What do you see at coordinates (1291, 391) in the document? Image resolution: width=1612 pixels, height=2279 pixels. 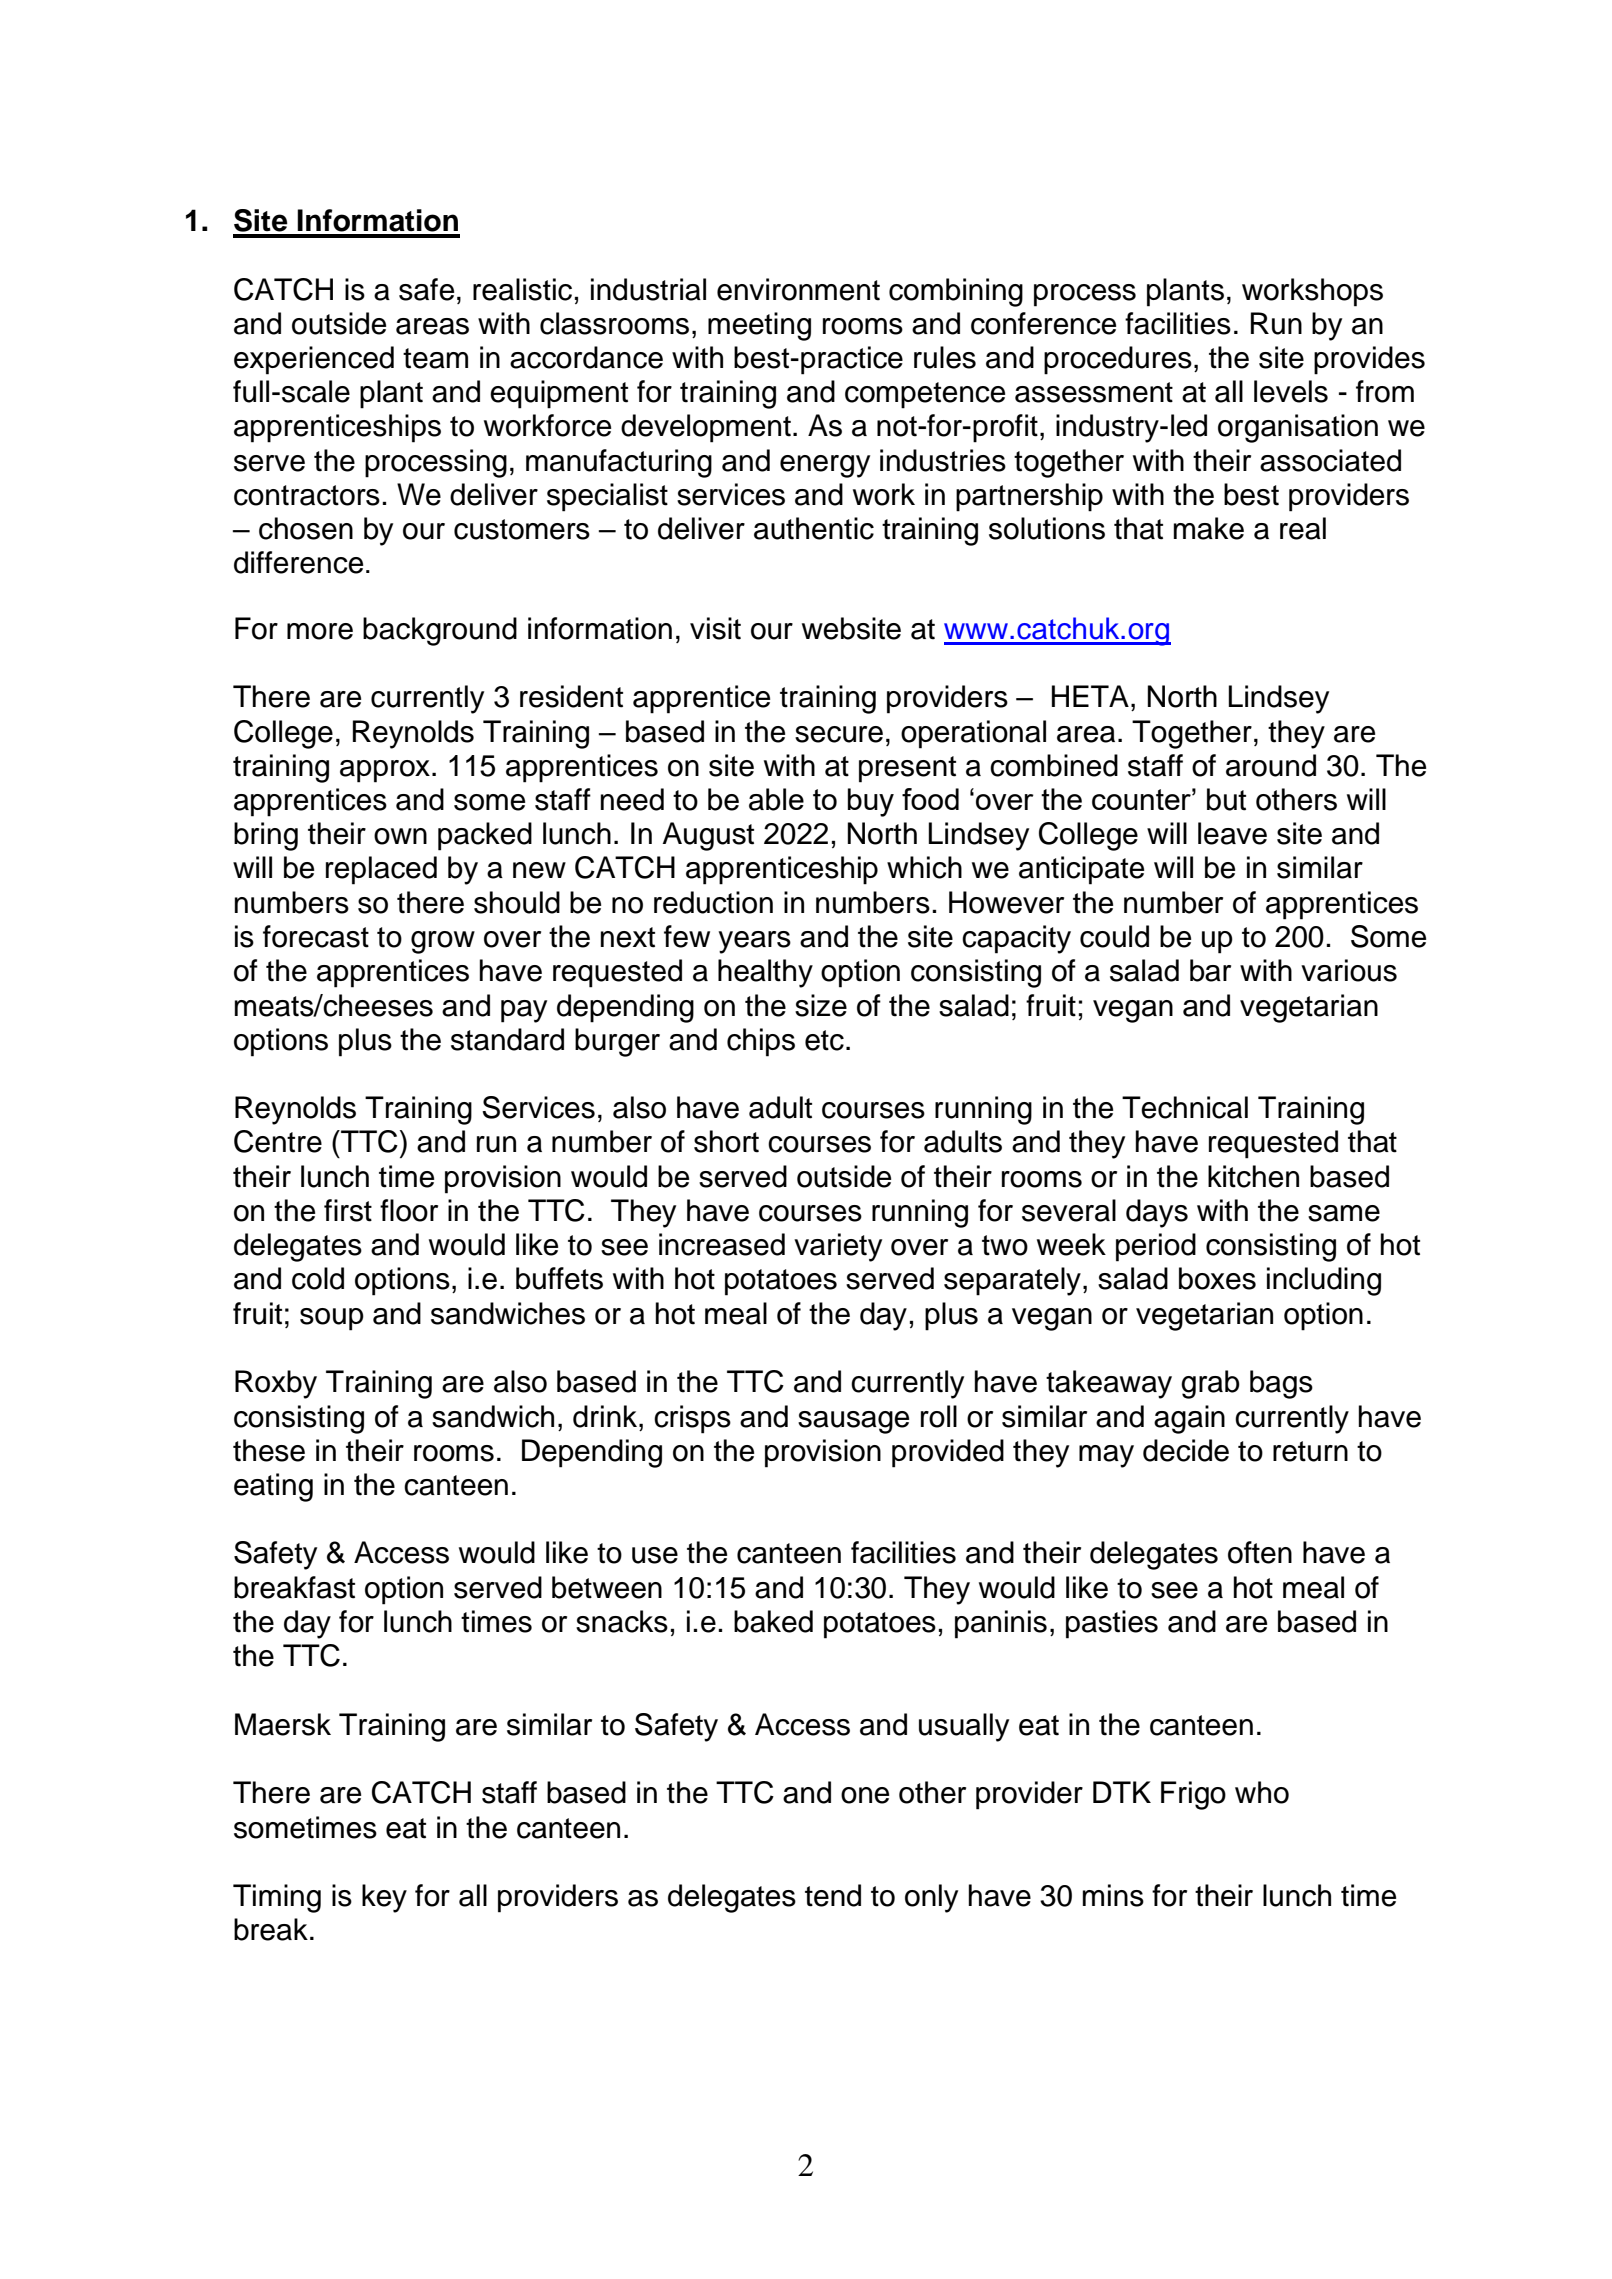 I see `levels` at bounding box center [1291, 391].
